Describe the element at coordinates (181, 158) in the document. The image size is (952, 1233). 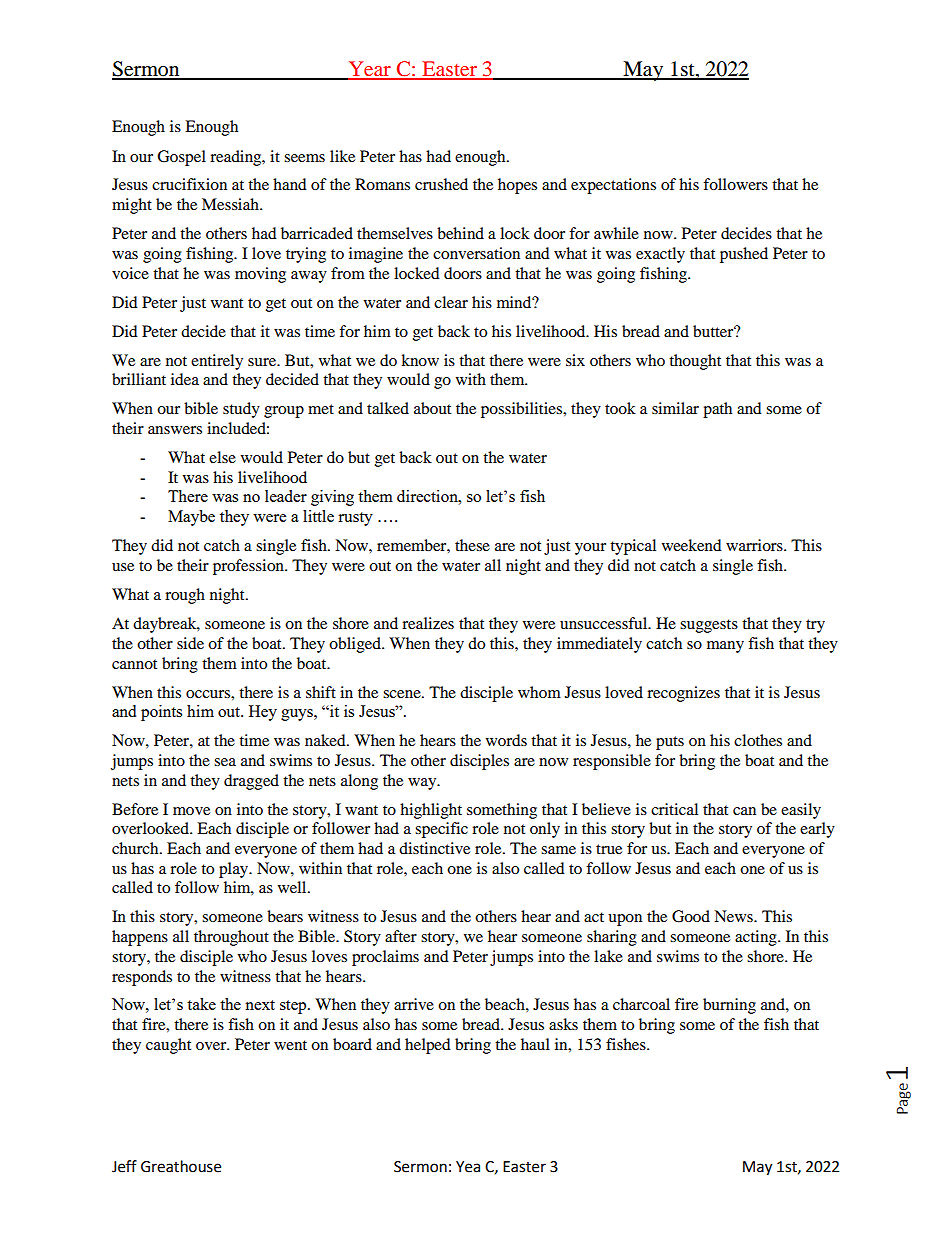
I see `Gospel` at that location.
